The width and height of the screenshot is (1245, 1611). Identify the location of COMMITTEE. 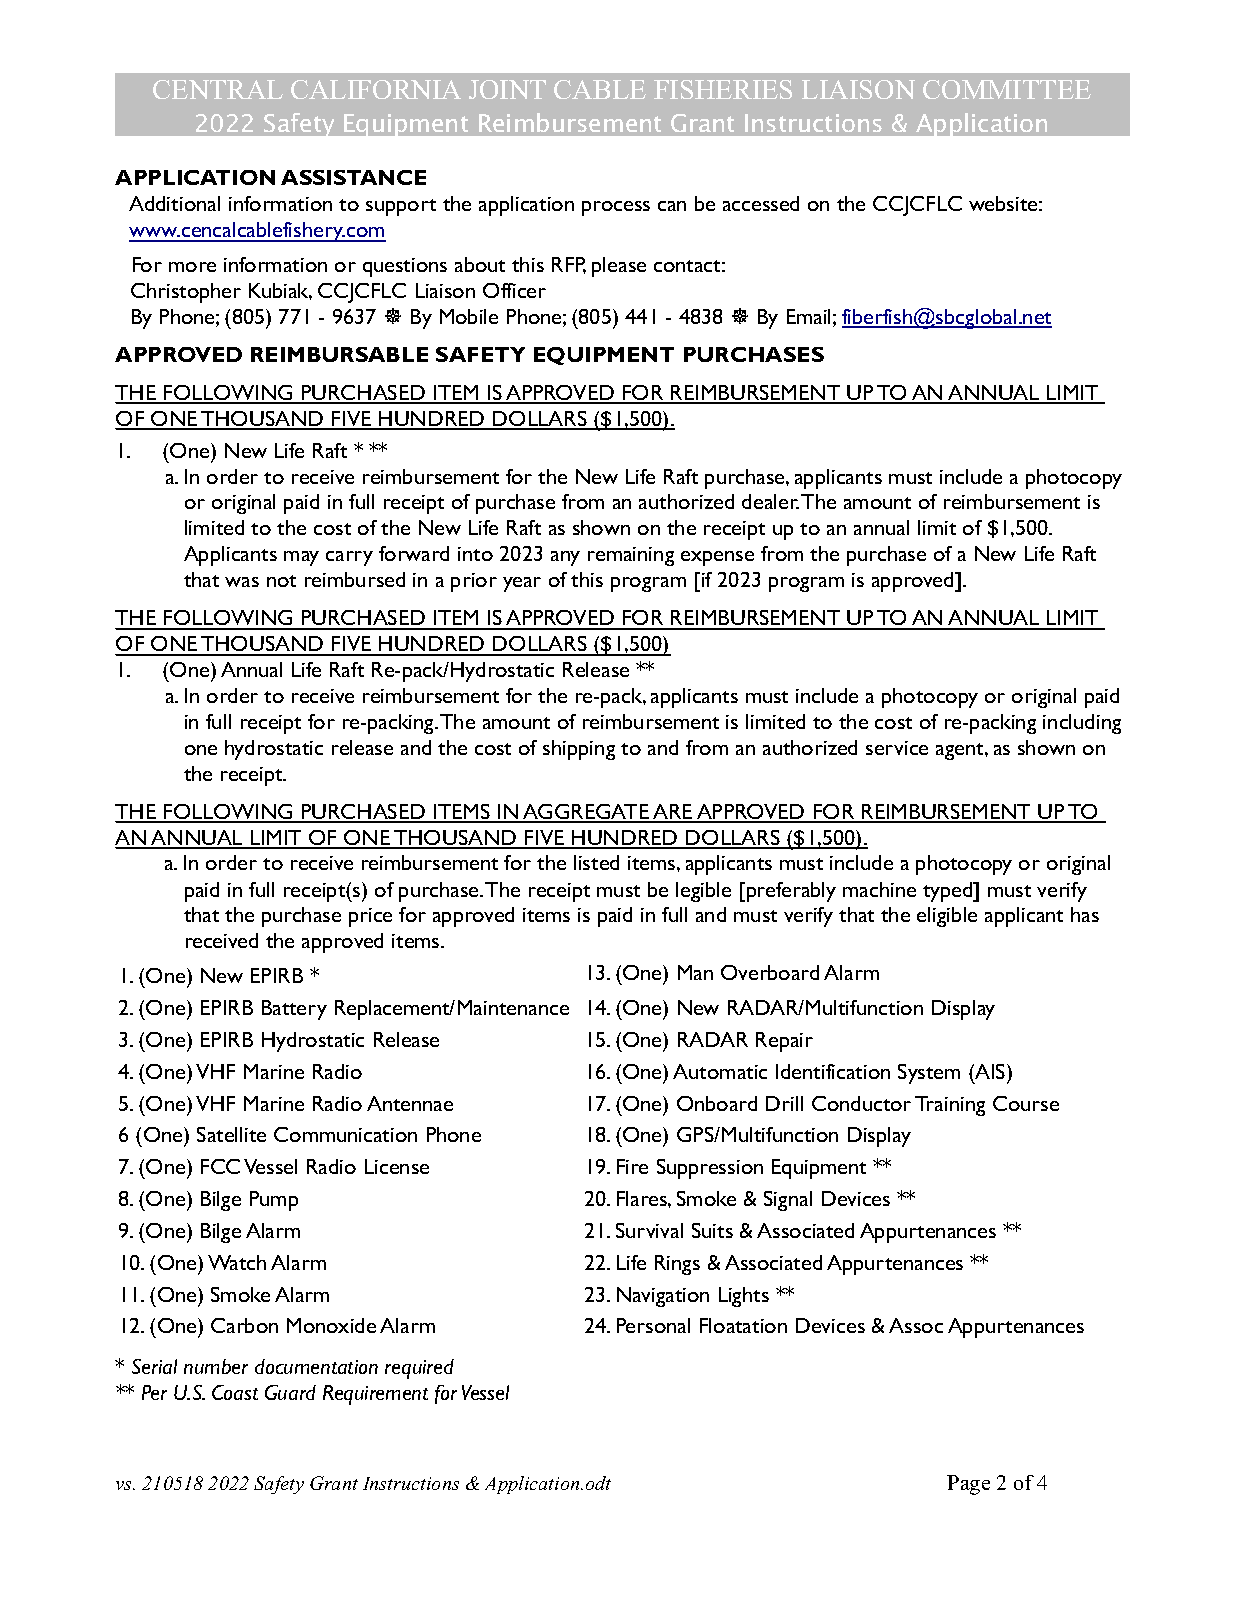
(1007, 89).
